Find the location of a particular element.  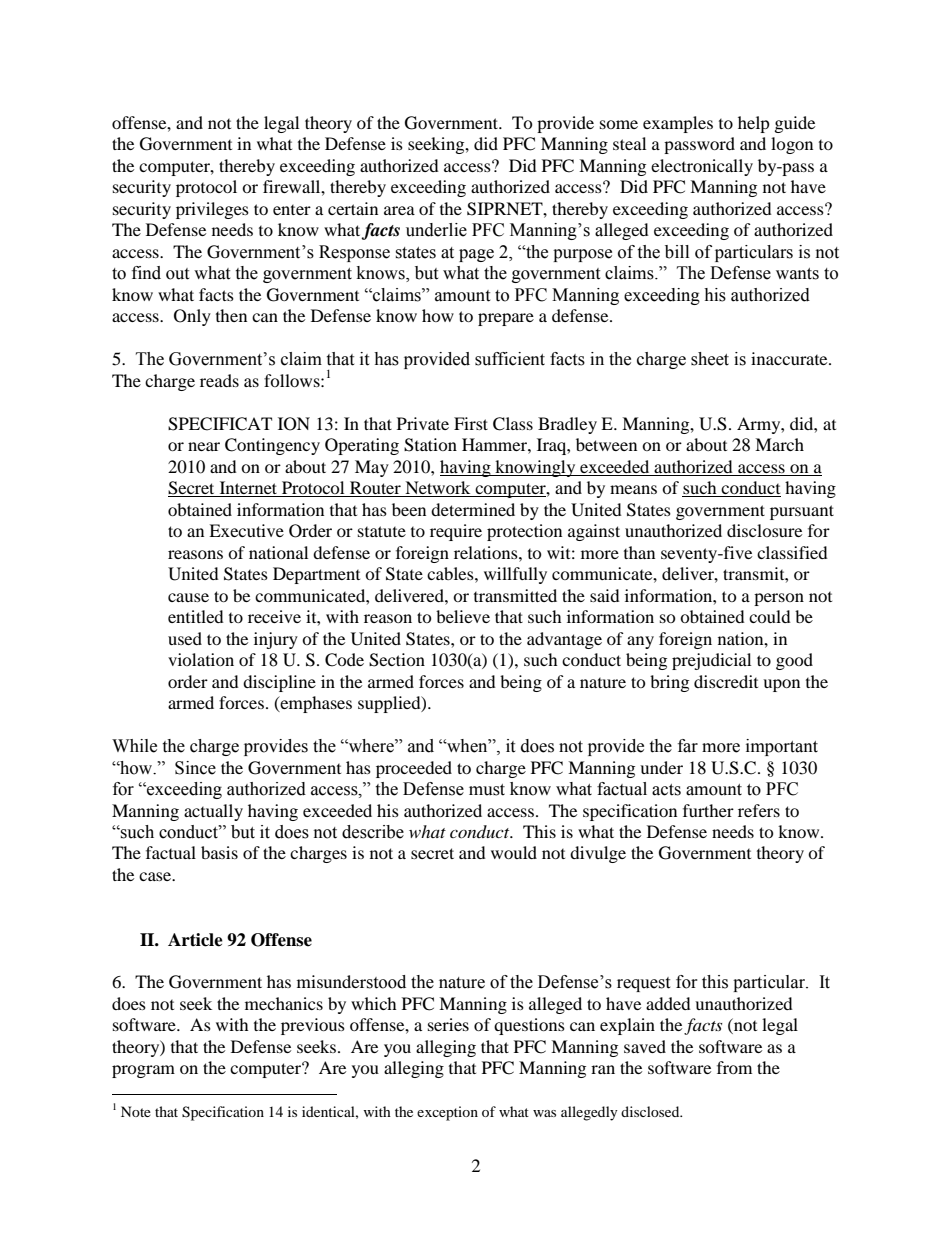

Network is located at coordinates (438, 489).
